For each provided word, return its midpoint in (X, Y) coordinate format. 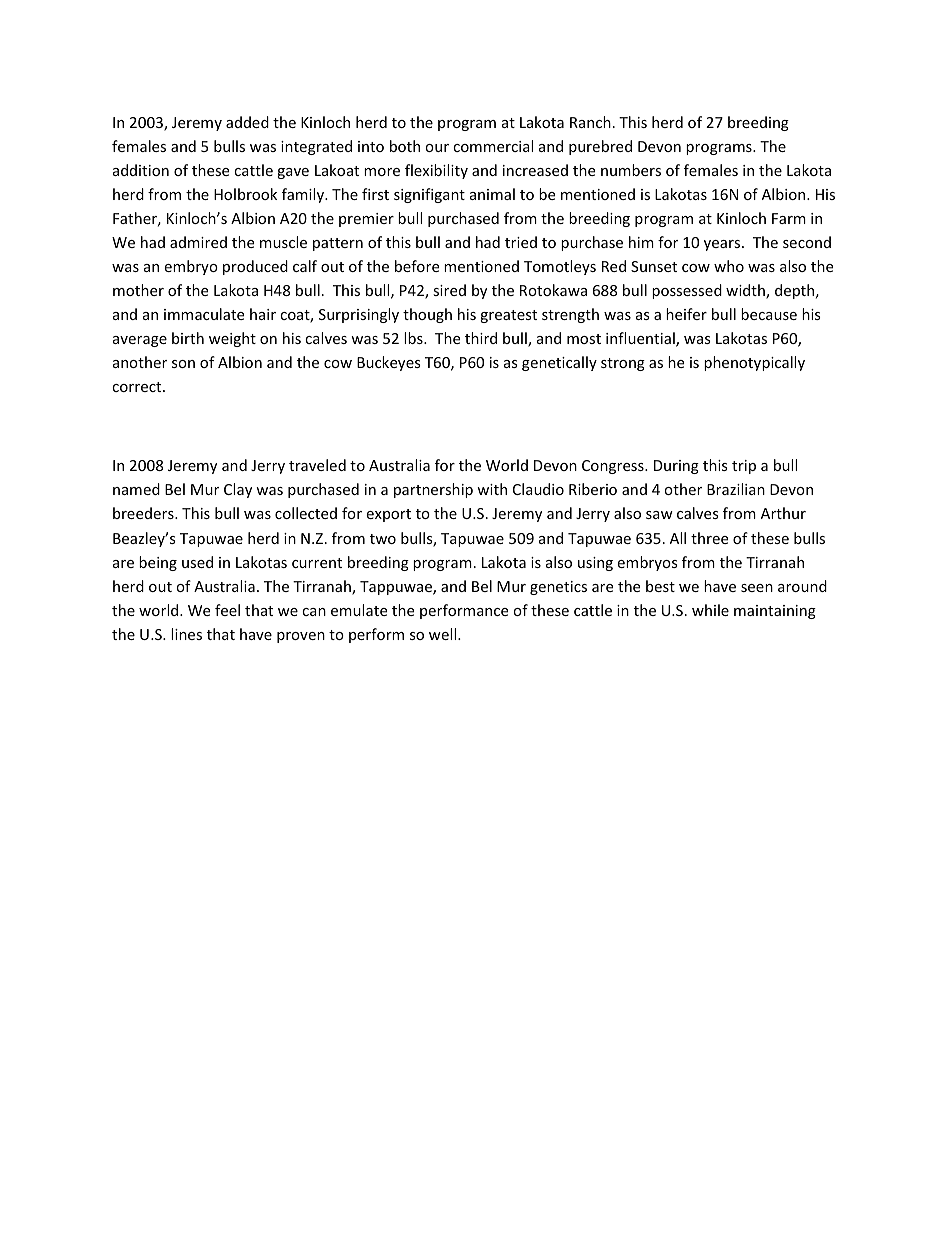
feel (227, 610)
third (481, 338)
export (388, 515)
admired (198, 242)
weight (232, 339)
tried (521, 242)
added (247, 122)
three (709, 538)
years (723, 245)
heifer (686, 314)
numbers (631, 170)
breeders (144, 513)
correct (138, 387)
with (492, 489)
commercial (493, 146)
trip (744, 467)
